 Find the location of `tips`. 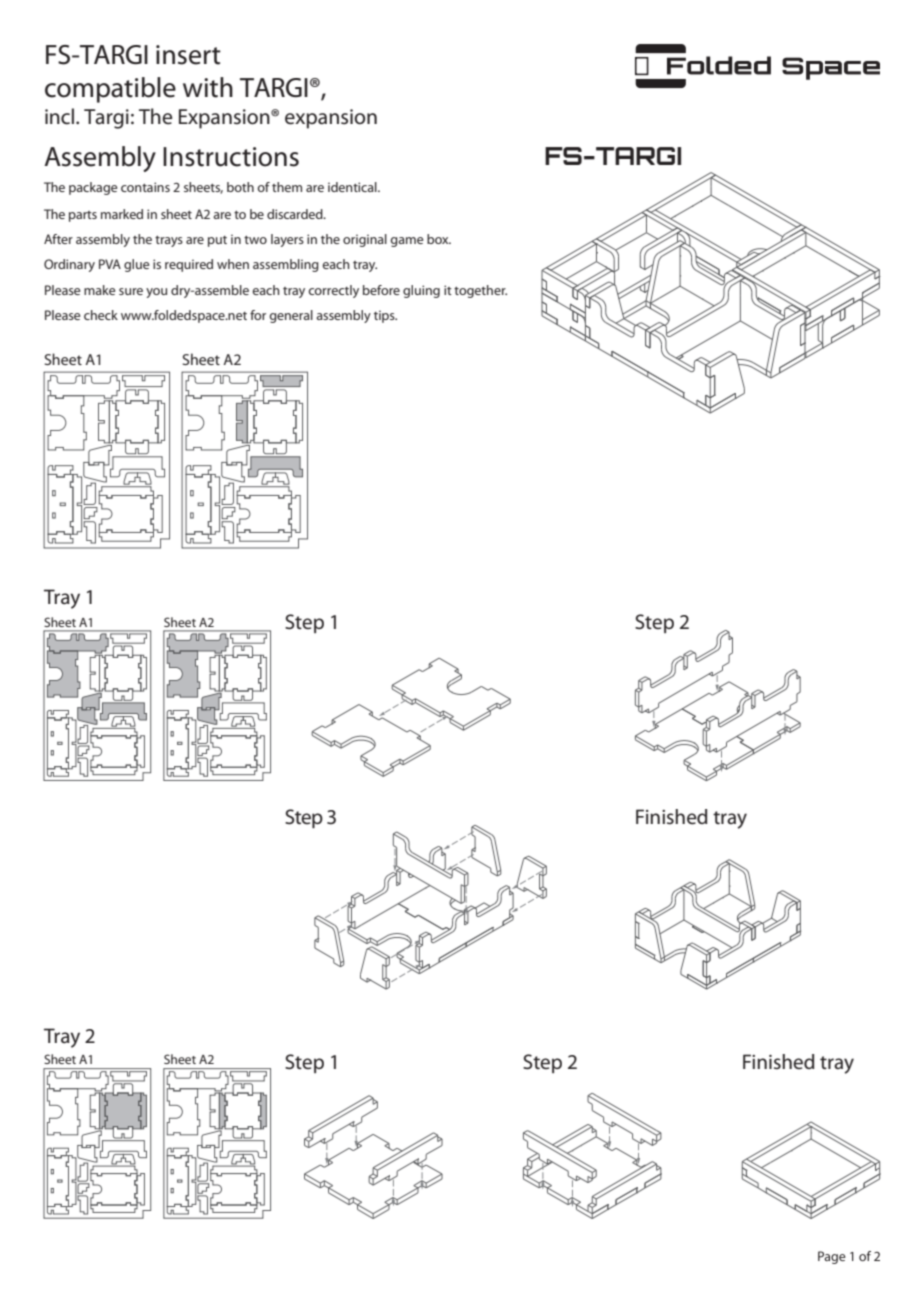

tips is located at coordinates (385, 316).
